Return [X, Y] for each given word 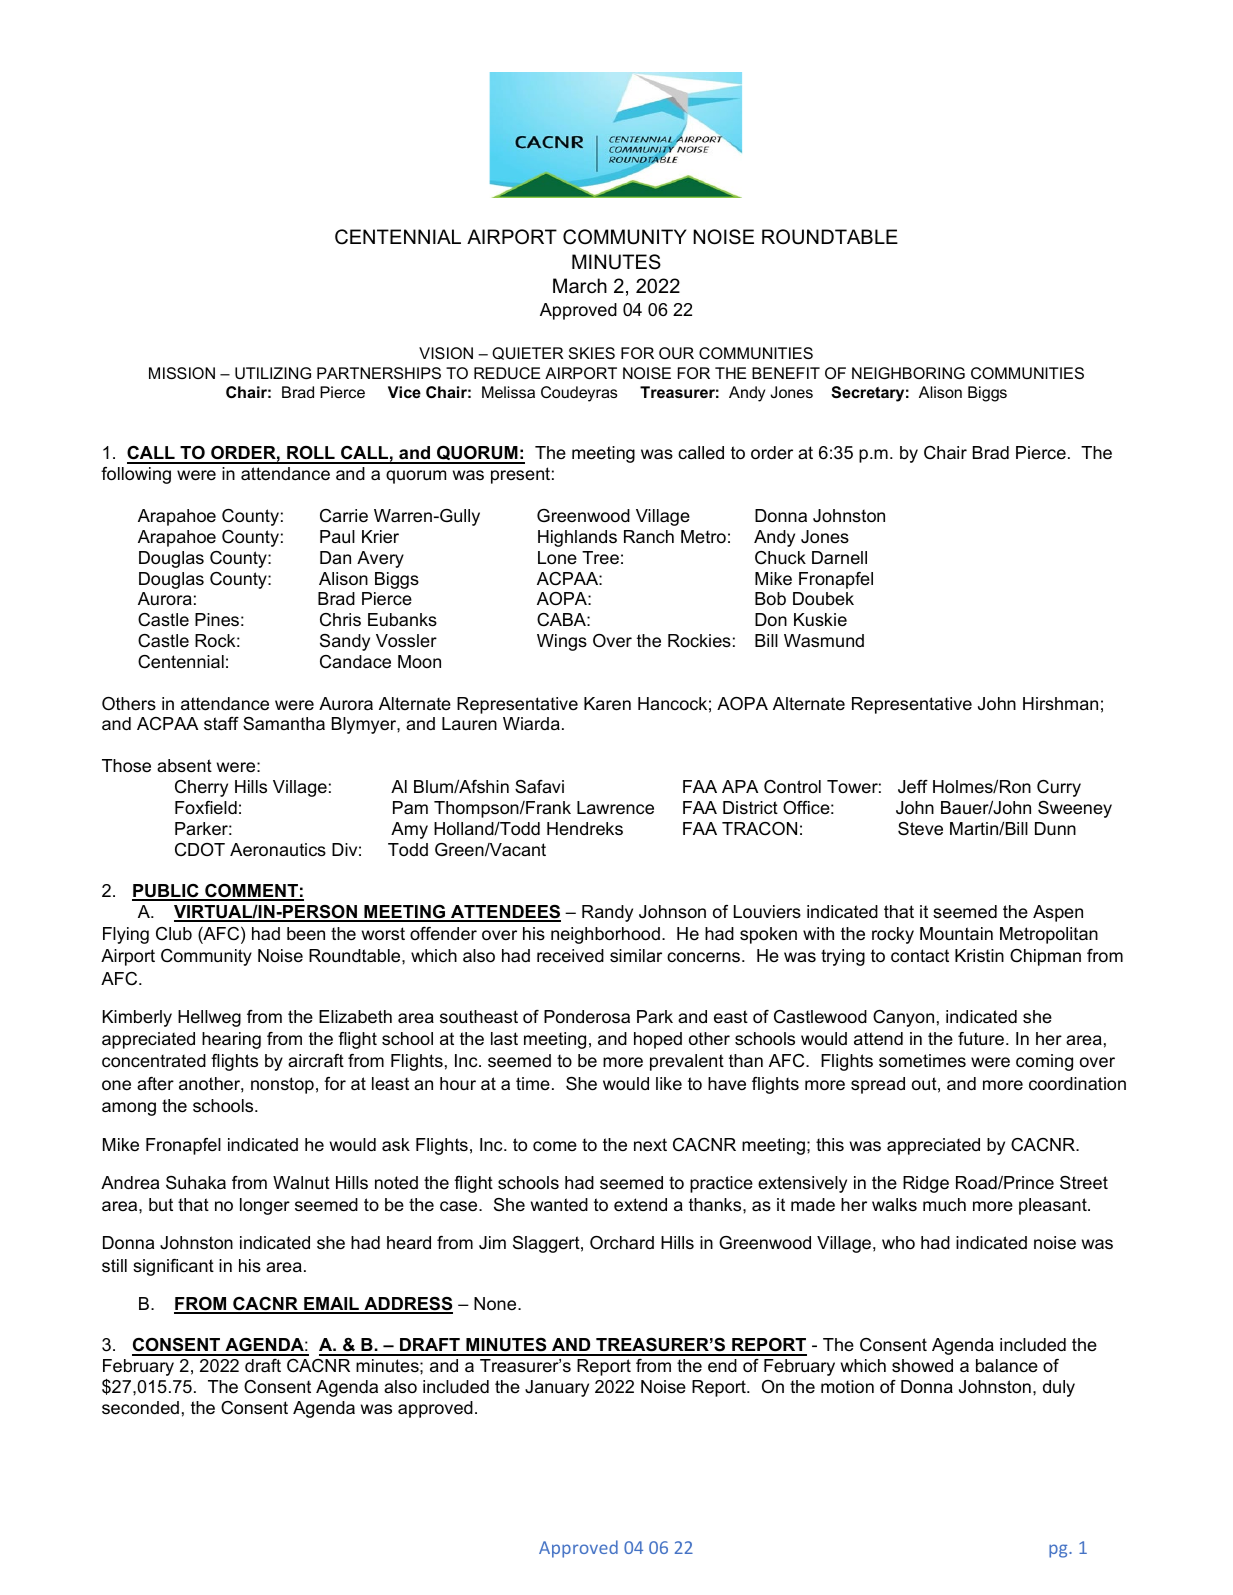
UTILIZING [273, 373]
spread [878, 1085]
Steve [920, 829]
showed [922, 1366]
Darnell [839, 557]
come [555, 1146]
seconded [140, 1408]
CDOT [200, 849]
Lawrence [615, 808]
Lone [557, 558]
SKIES [592, 353]
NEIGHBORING [908, 373]
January [557, 1388]
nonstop [282, 1085]
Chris [340, 619]
